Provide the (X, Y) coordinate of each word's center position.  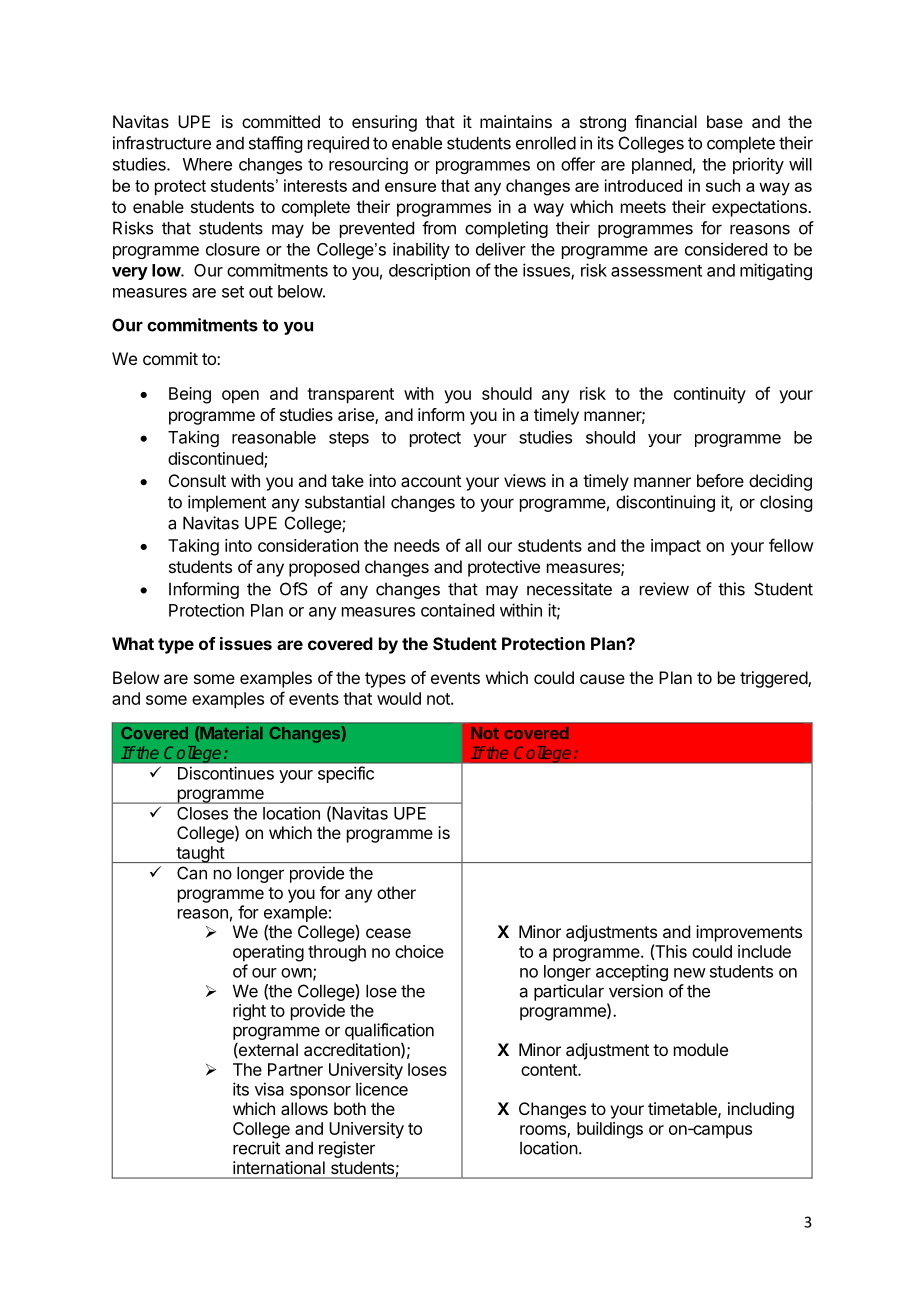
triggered (774, 679)
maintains (516, 121)
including (761, 1110)
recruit (256, 1148)
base (725, 121)
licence (382, 1089)
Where (207, 164)
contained (457, 610)
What (133, 643)
